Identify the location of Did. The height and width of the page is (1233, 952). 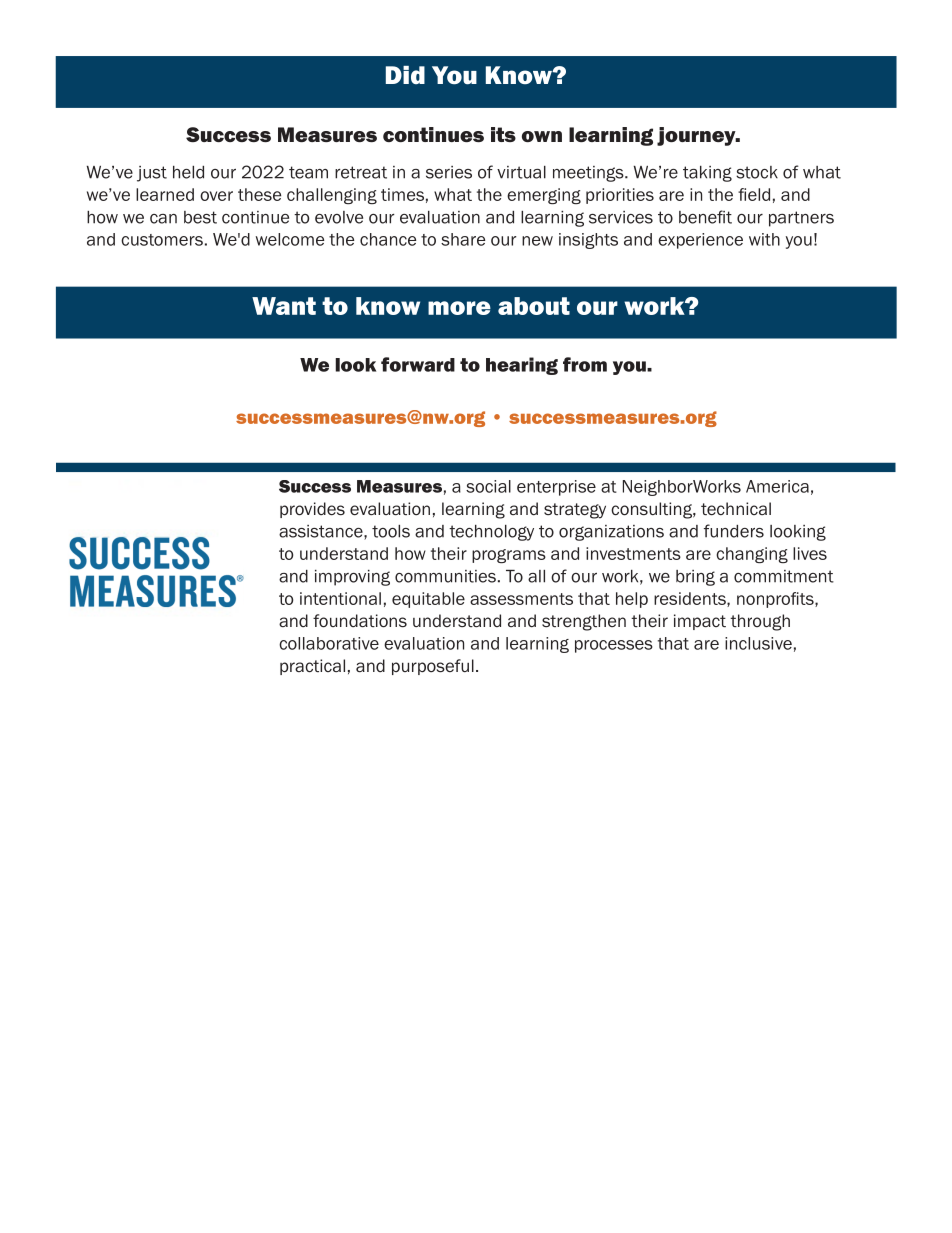
(405, 75).
